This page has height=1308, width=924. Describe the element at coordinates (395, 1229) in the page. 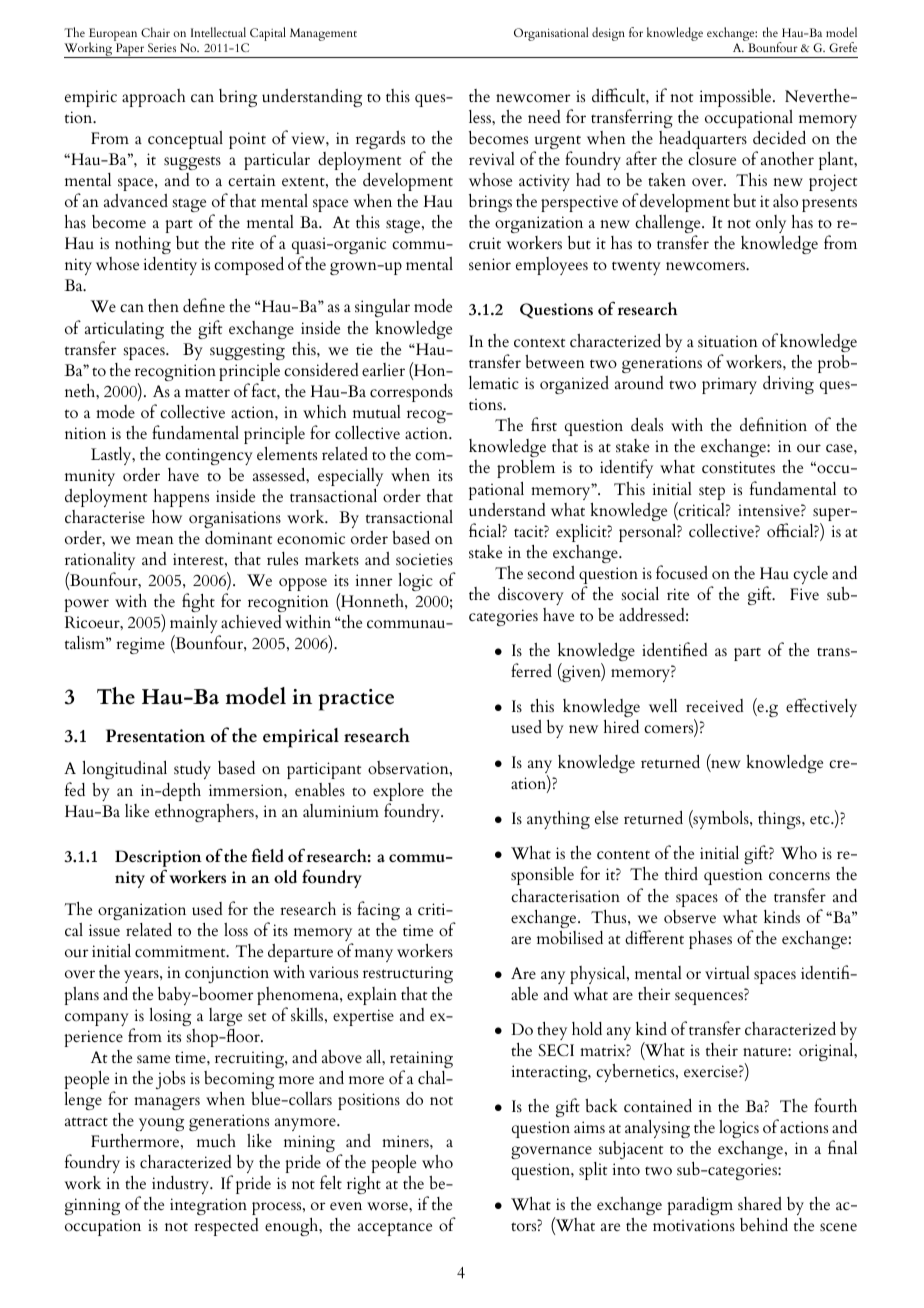

I see `acceptance` at that location.
